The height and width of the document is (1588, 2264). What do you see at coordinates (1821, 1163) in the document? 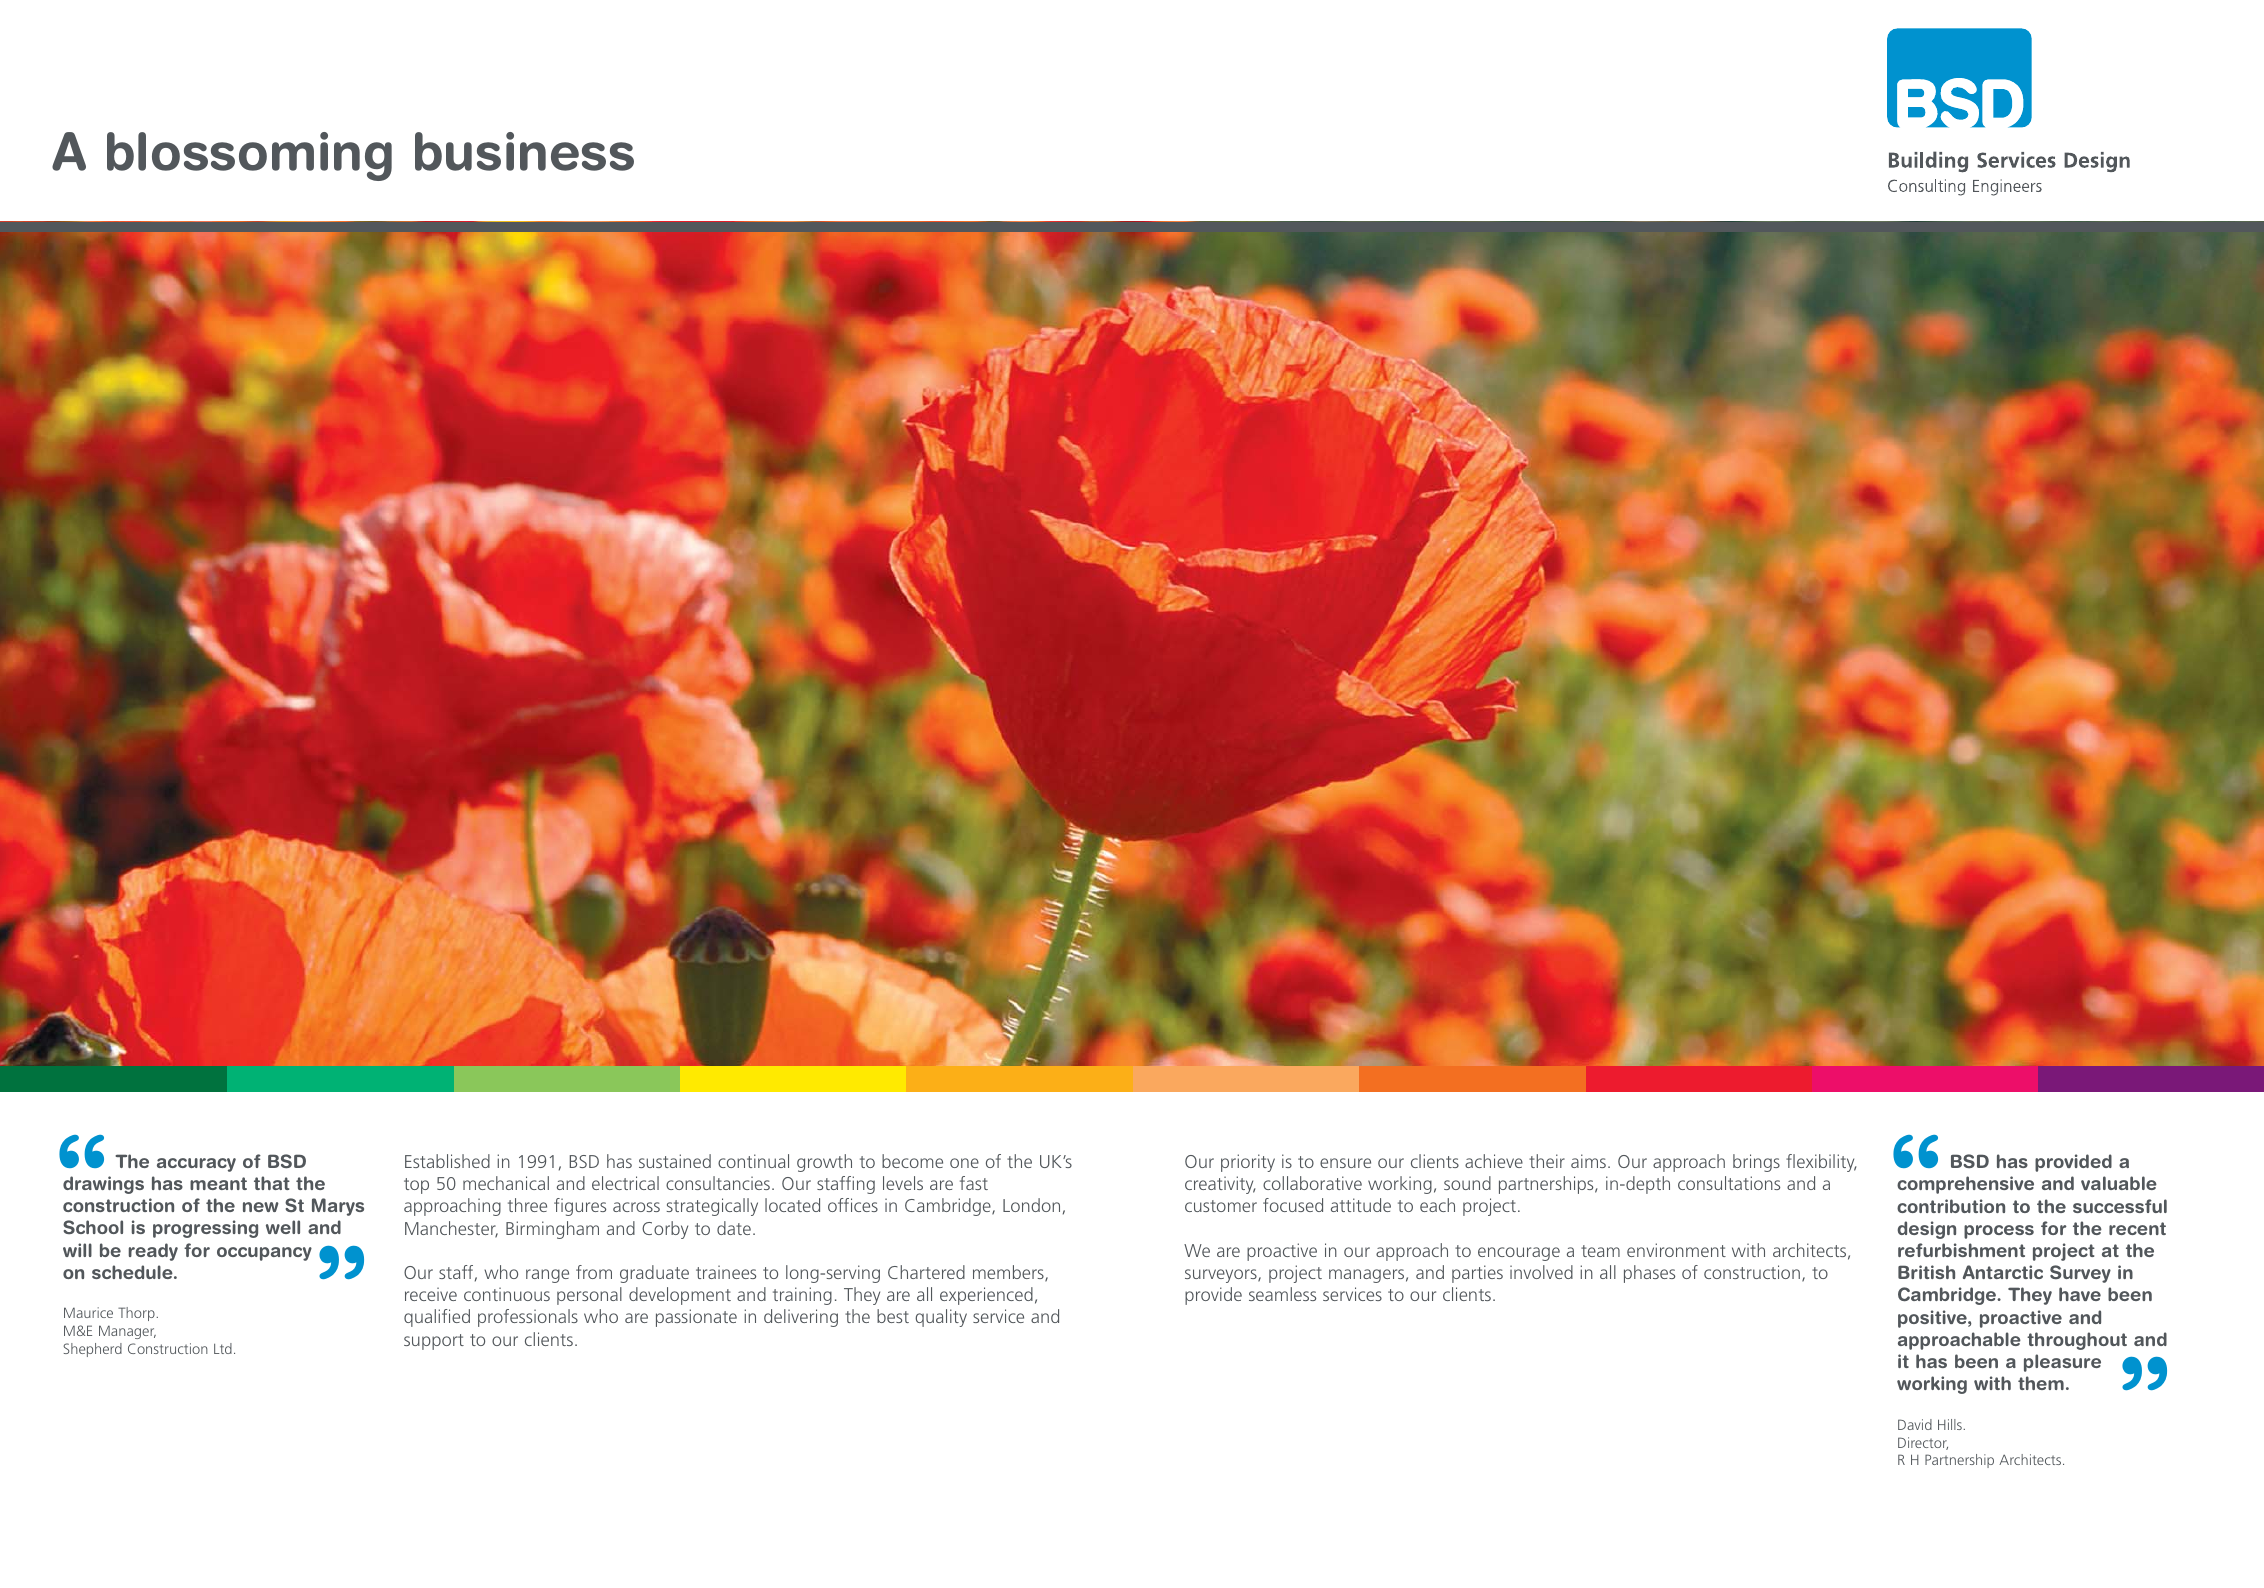
I see `flexibility` at bounding box center [1821, 1163].
